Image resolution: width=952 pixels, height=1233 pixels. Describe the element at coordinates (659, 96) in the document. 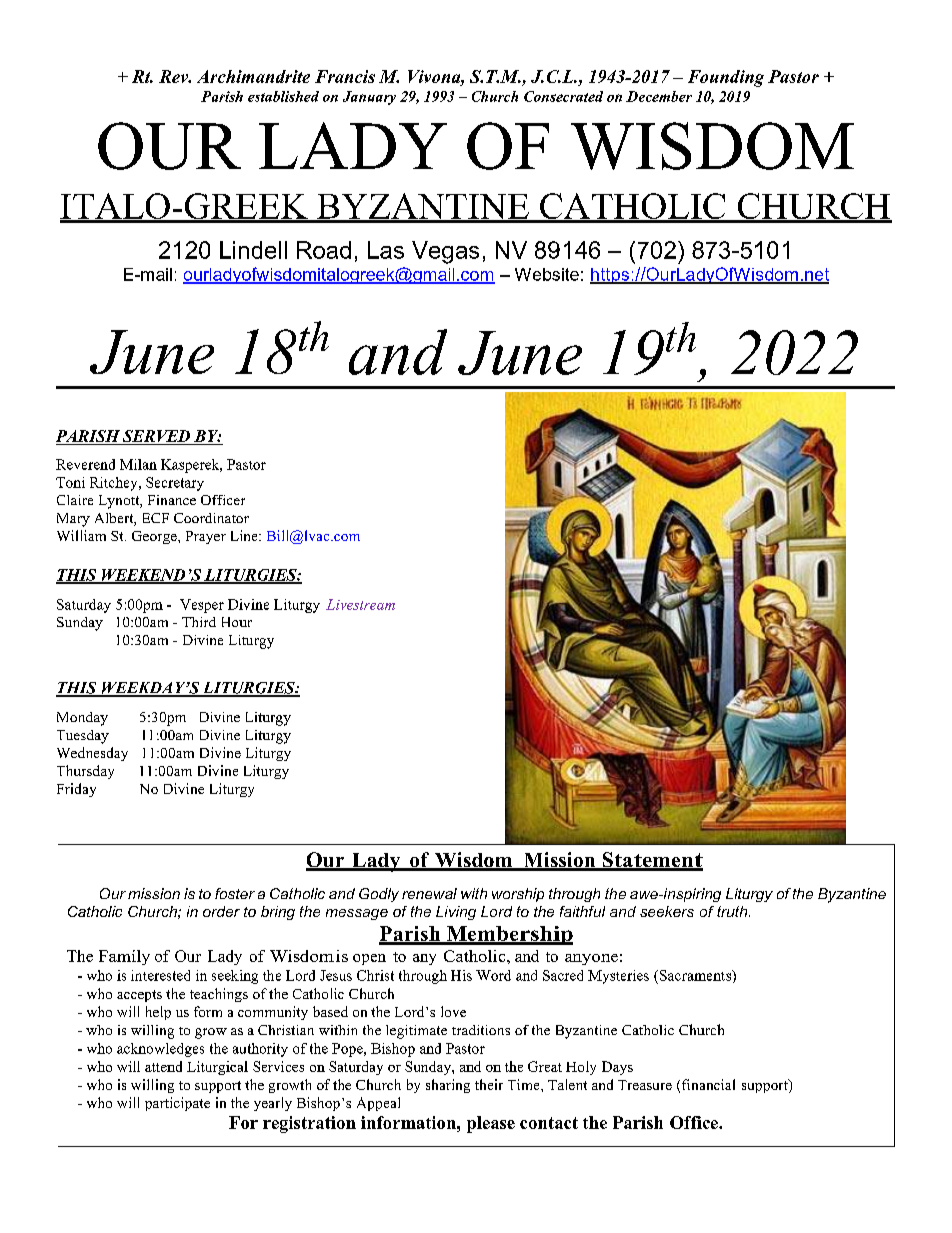

I see `December` at that location.
